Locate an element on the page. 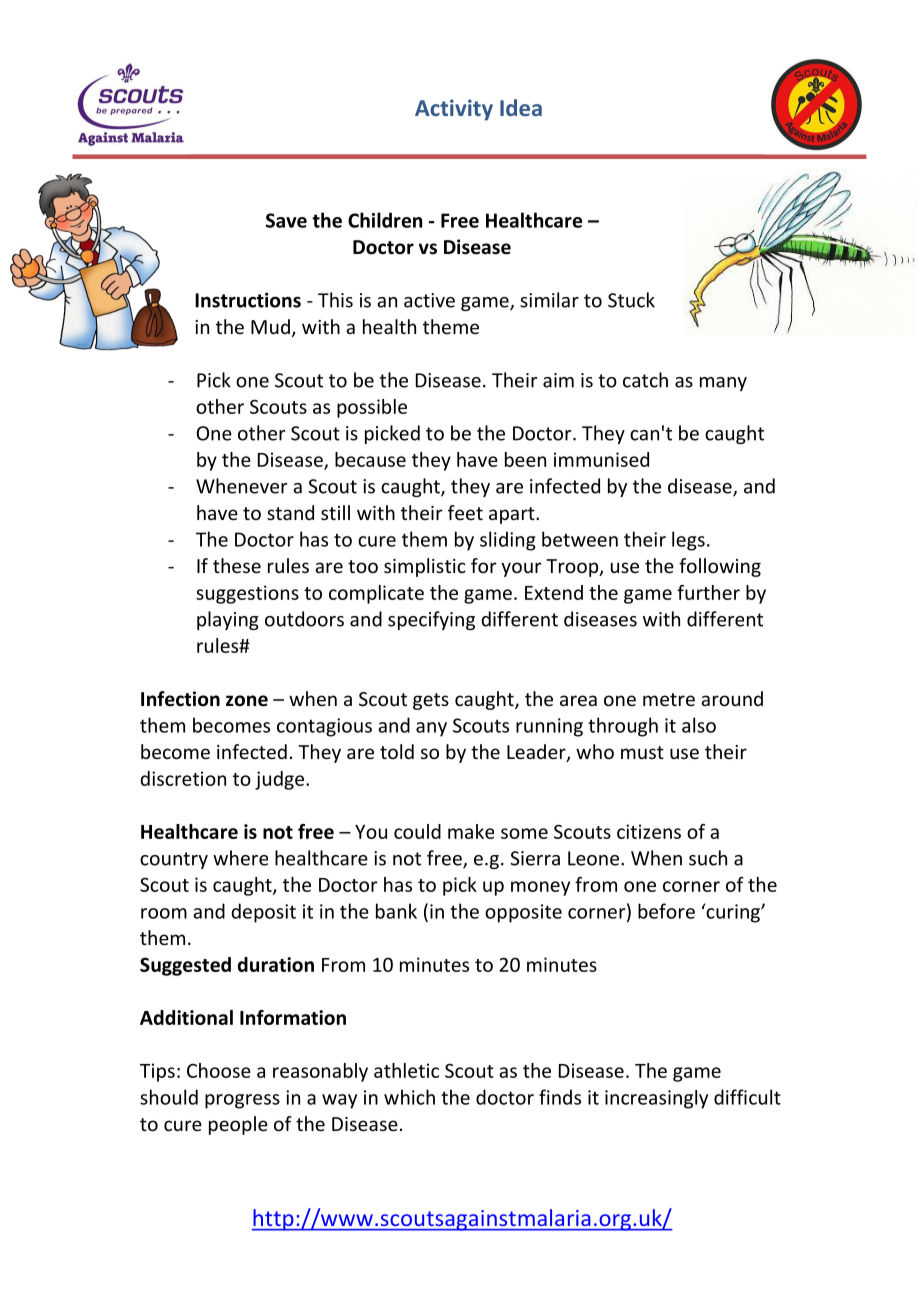 Image resolution: width=924 pixels, height=1309 pixels. where is located at coordinates (240, 858).
